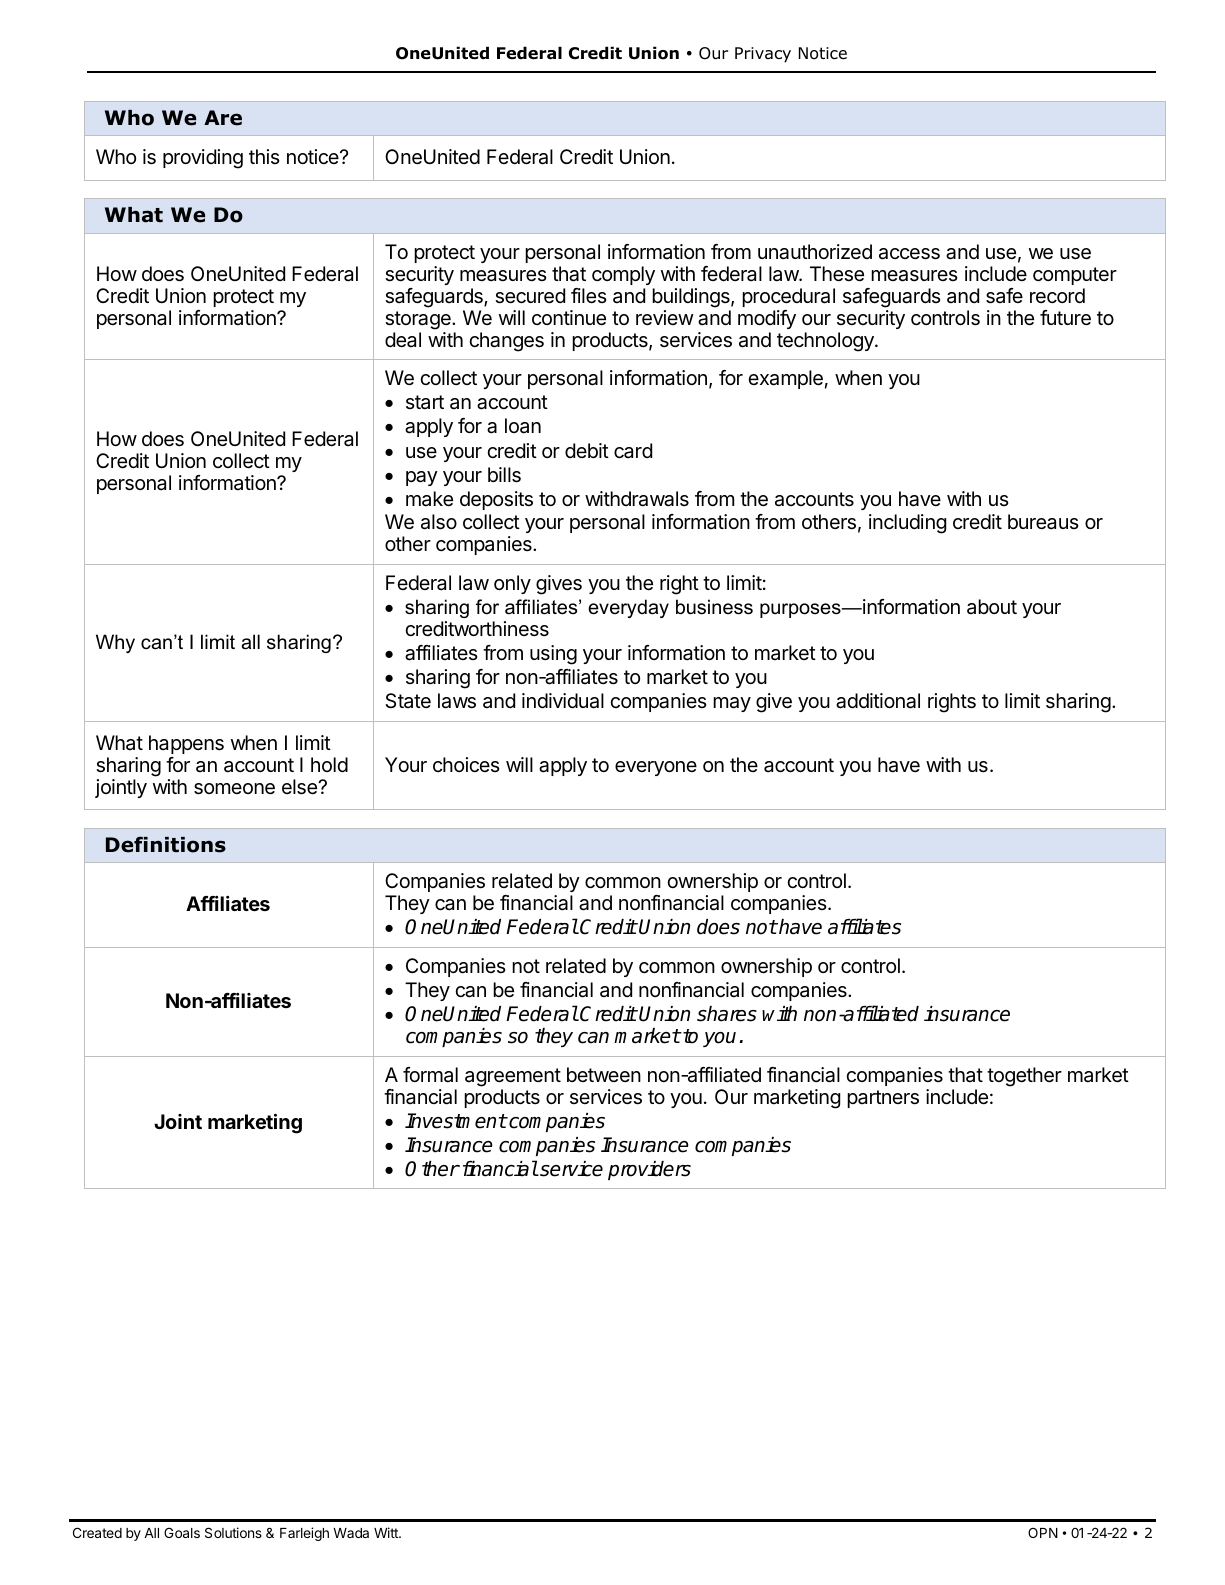 The height and width of the screenshot is (1585, 1225). What do you see at coordinates (203, 159) in the screenshot?
I see `providing` at bounding box center [203, 159].
